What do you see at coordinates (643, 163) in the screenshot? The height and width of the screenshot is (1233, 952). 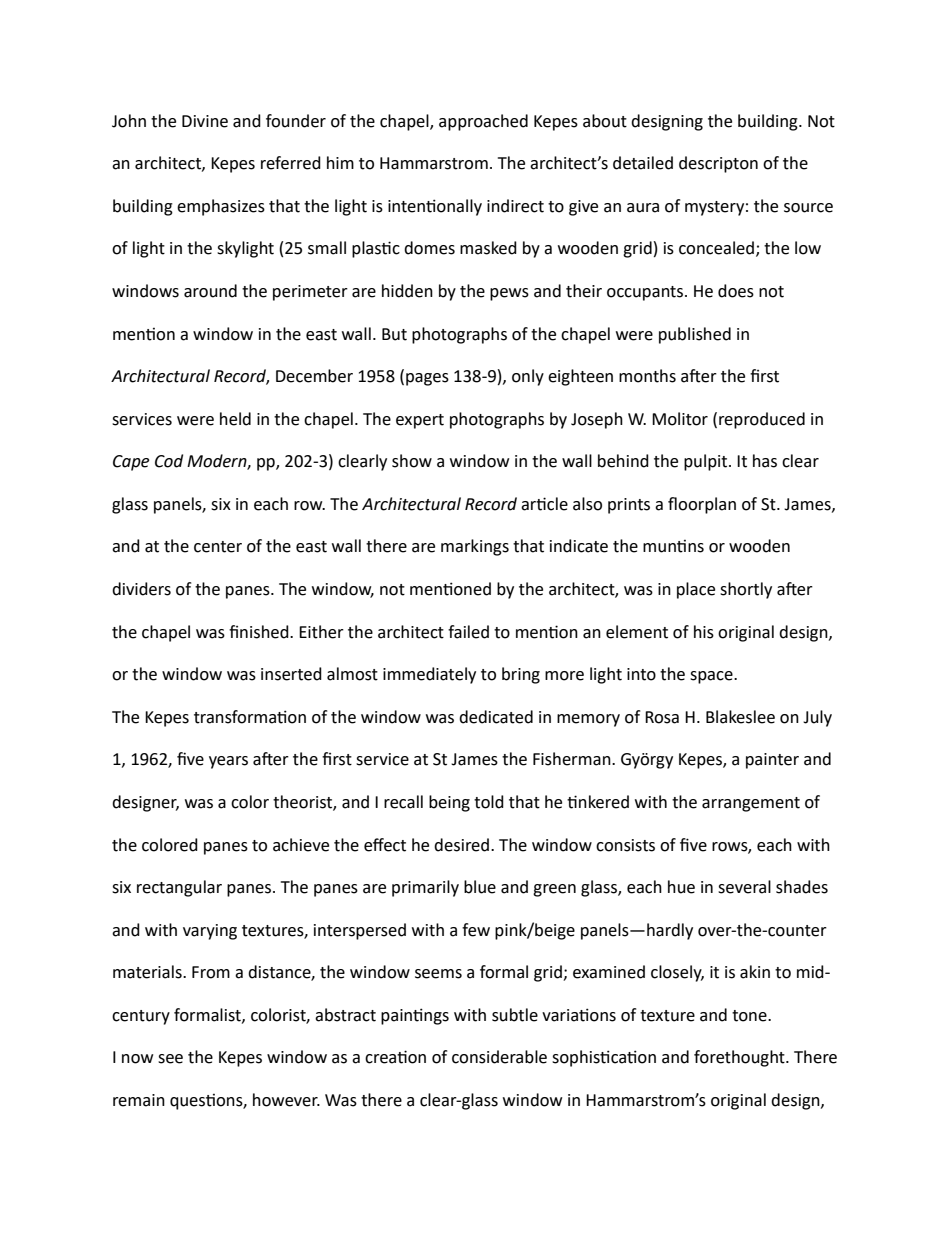 I see `detailed` at bounding box center [643, 163].
